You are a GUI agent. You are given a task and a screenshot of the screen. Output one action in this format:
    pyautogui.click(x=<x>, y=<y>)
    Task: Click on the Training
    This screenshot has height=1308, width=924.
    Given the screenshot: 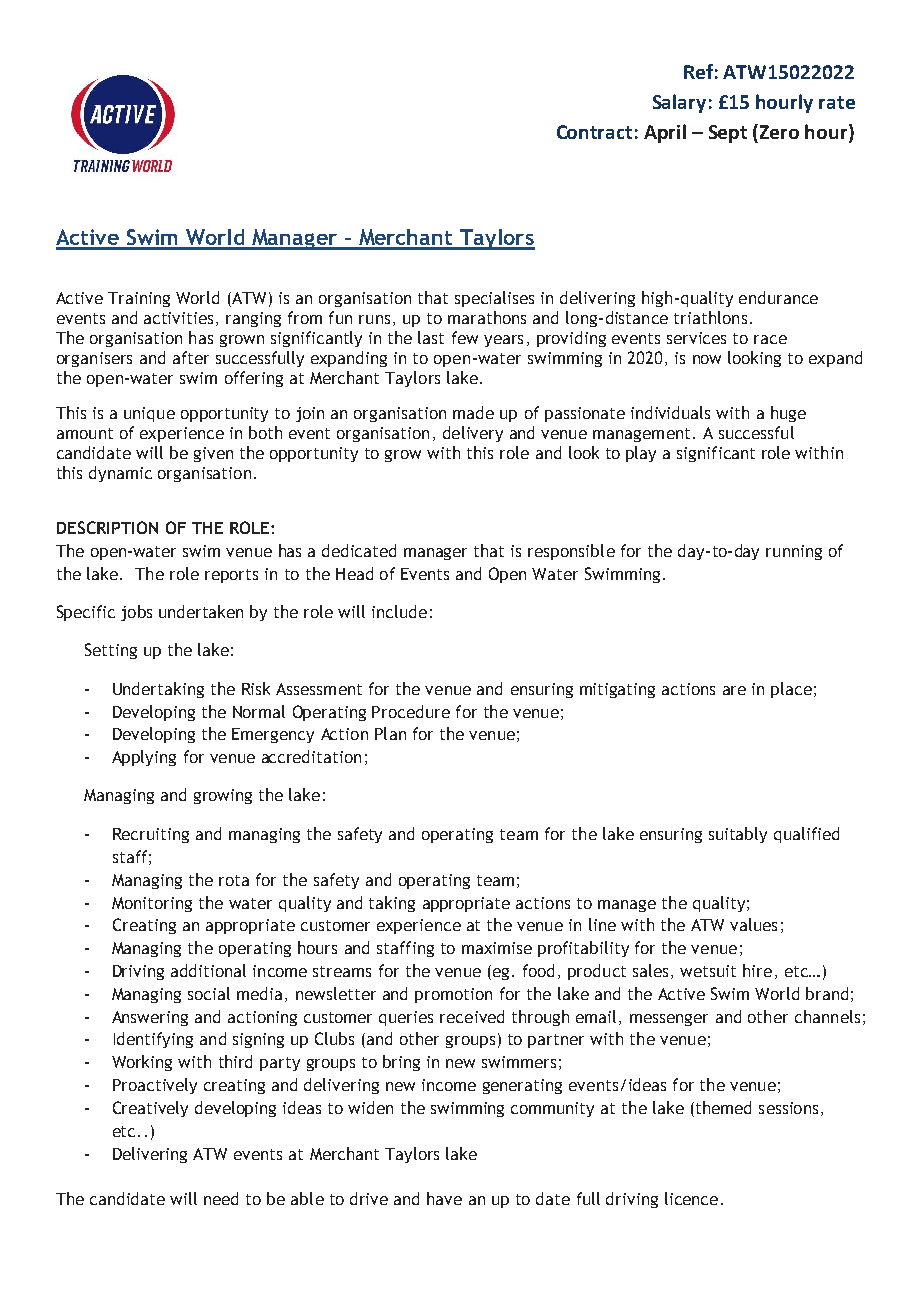 What is the action you would take?
    pyautogui.click(x=139, y=299)
